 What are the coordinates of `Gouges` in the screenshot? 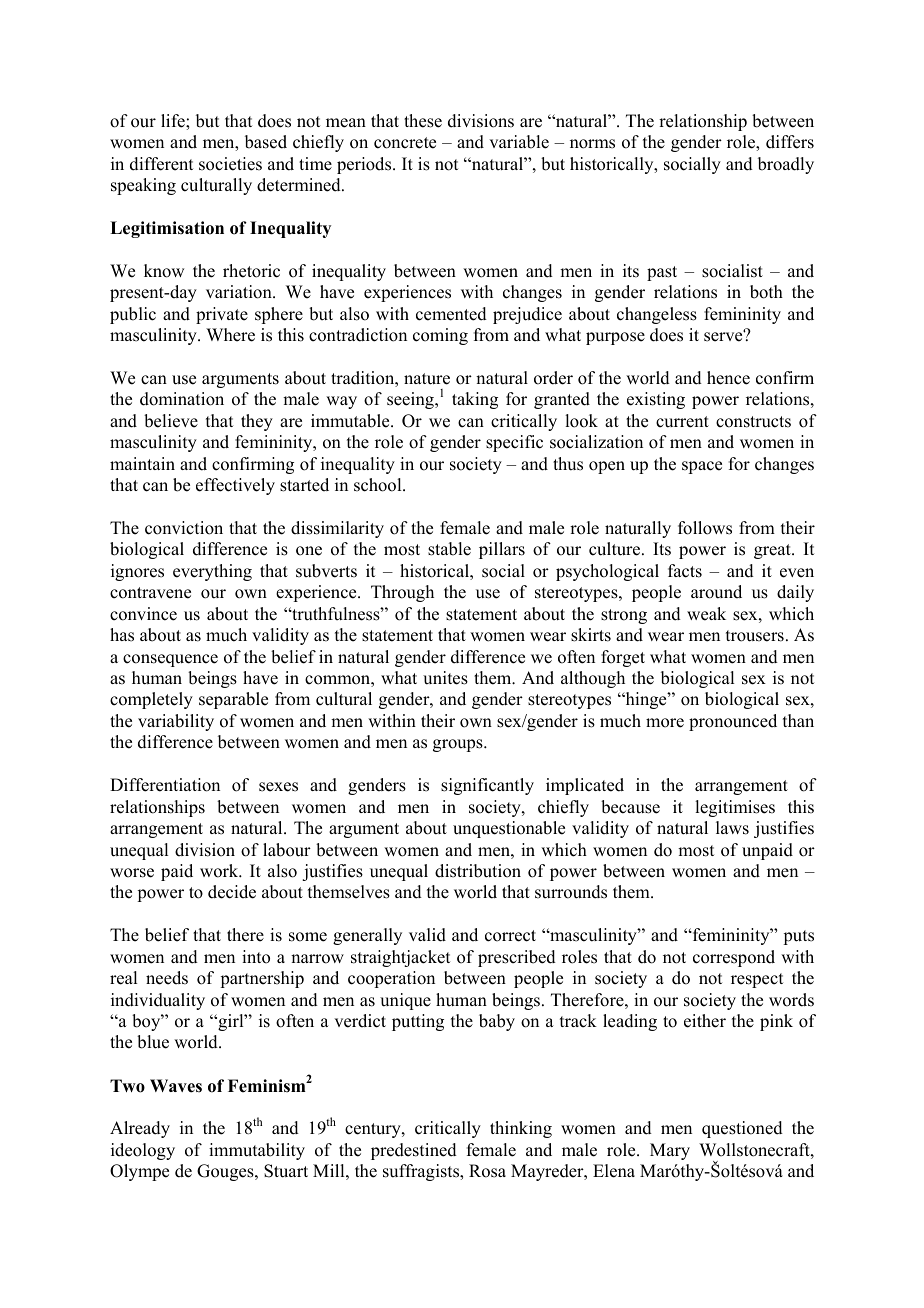 It's located at (226, 1172).
